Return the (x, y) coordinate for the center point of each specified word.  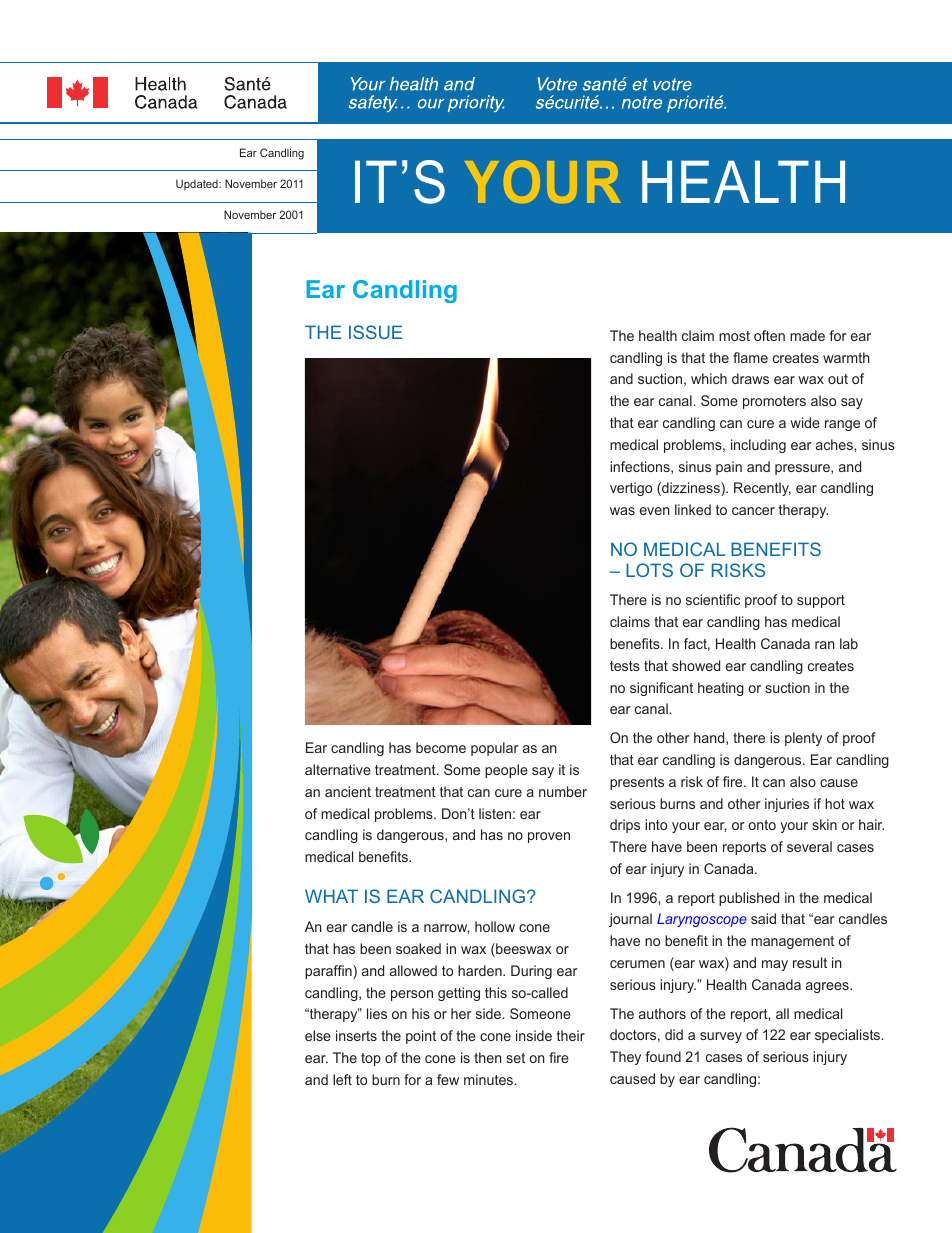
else (318, 1035)
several (809, 846)
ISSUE (375, 332)
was (622, 511)
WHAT (331, 896)
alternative (338, 769)
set (515, 1058)
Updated (198, 184)
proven (549, 837)
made (807, 335)
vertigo (631, 489)
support (821, 601)
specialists (849, 1036)
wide (805, 422)
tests (625, 666)
